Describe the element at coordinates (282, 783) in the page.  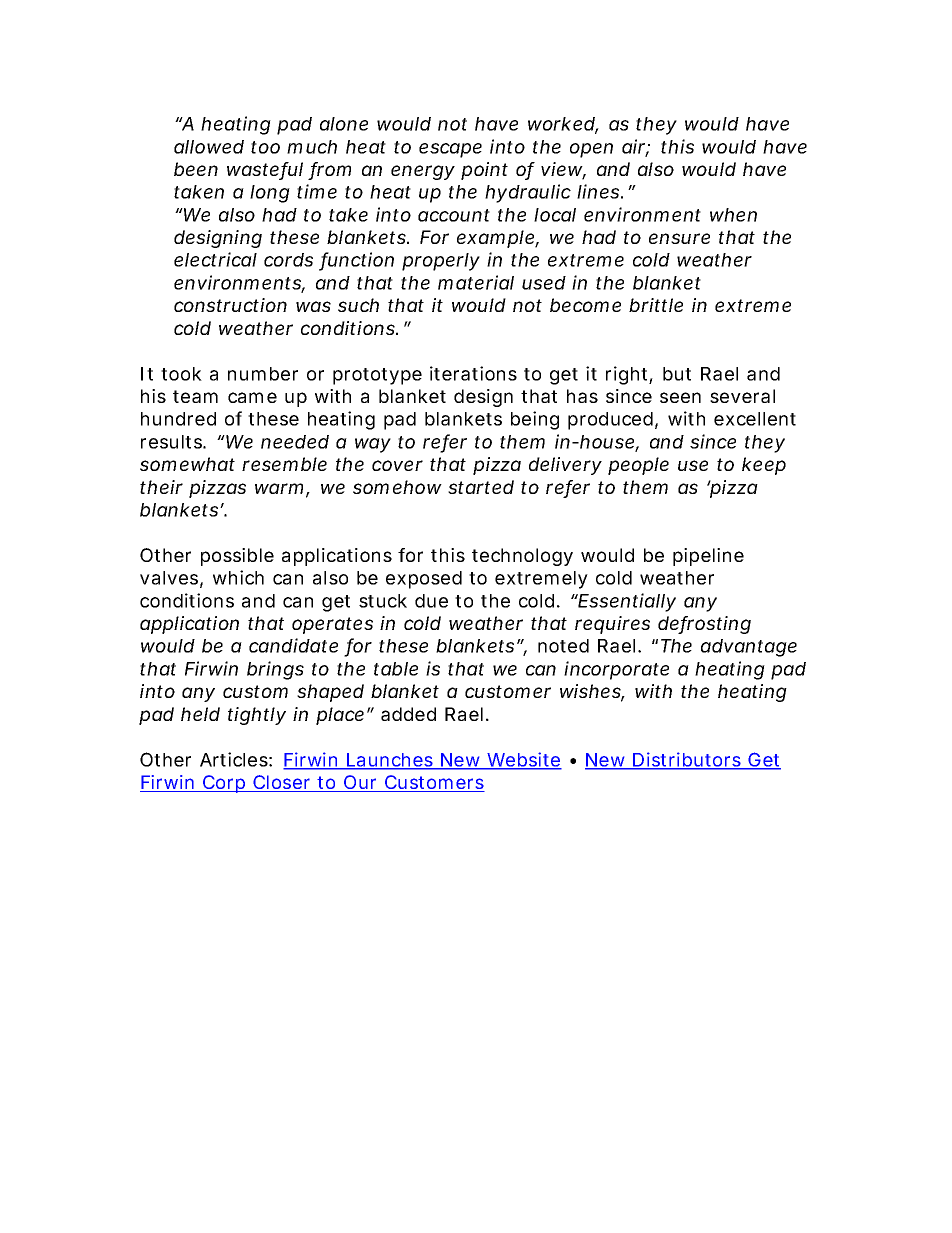
I see `Closer` at that location.
